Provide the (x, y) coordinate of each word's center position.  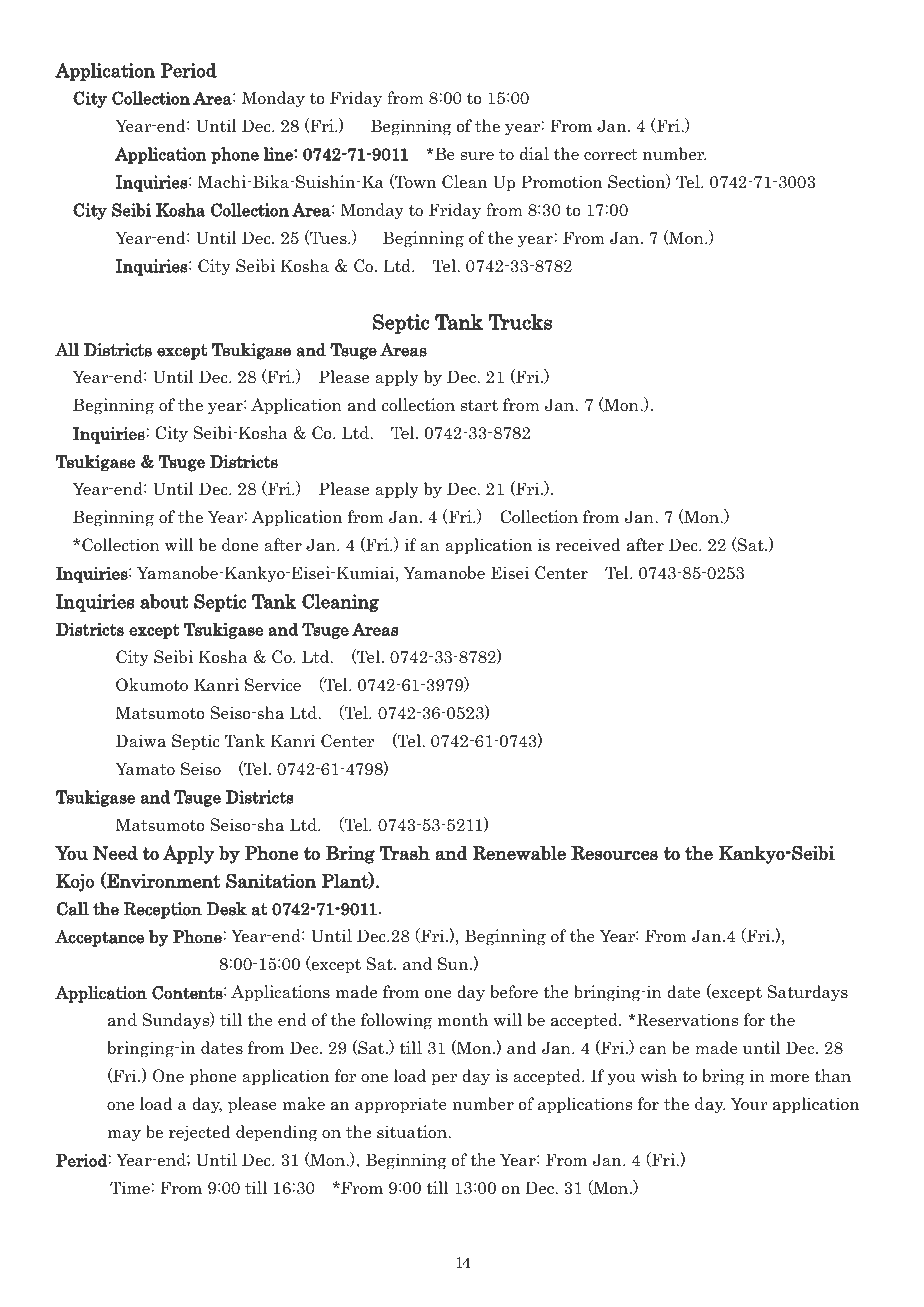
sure (477, 156)
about (164, 601)
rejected (199, 1133)
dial (534, 154)
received (588, 545)
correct (610, 155)
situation (413, 1132)
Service (273, 685)
